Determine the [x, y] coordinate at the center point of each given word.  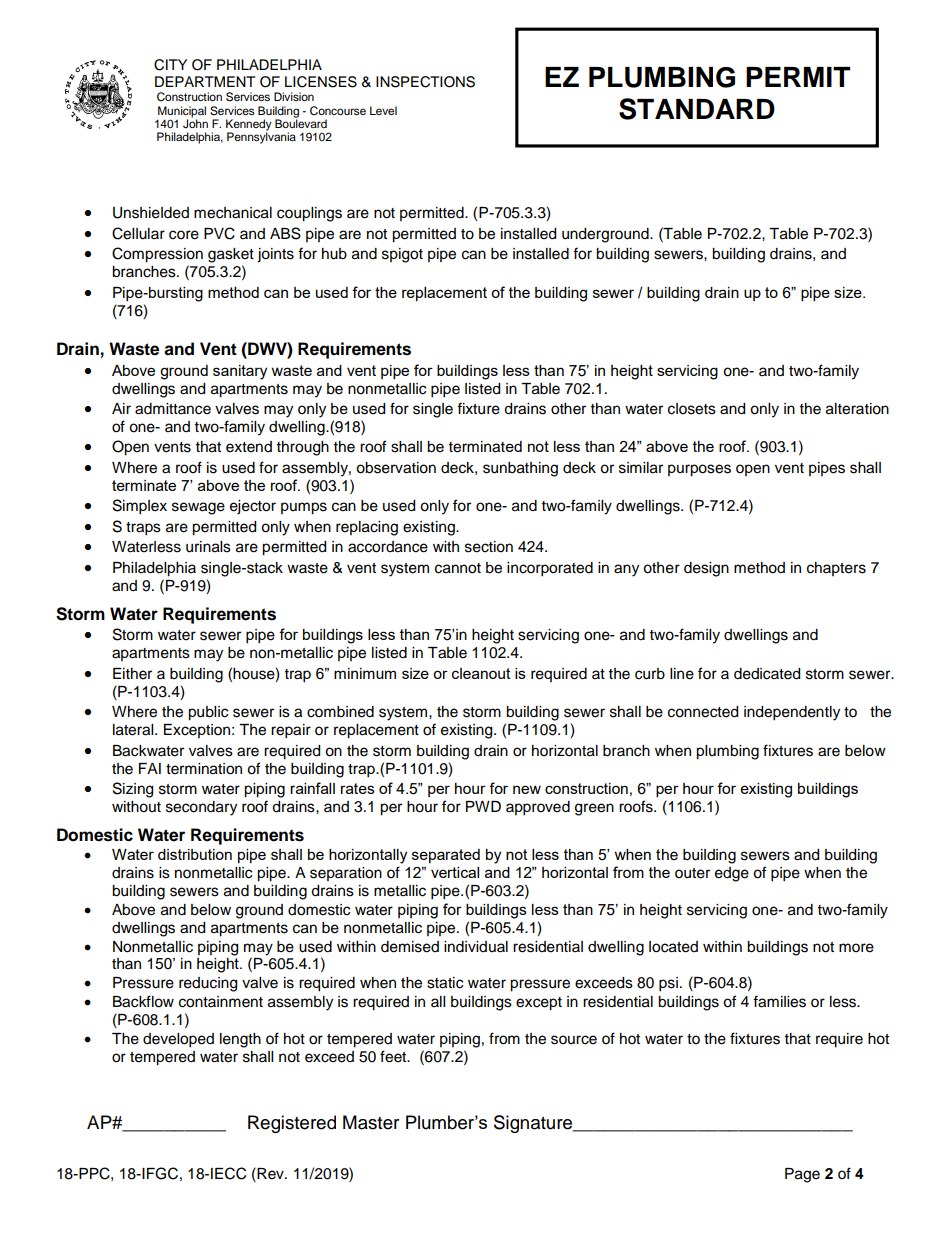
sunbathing [520, 469]
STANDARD [697, 109]
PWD [483, 806]
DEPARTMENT [205, 81]
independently [792, 713]
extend [249, 447]
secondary [201, 808]
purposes [699, 470]
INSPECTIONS [425, 82]
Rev [270, 1173]
